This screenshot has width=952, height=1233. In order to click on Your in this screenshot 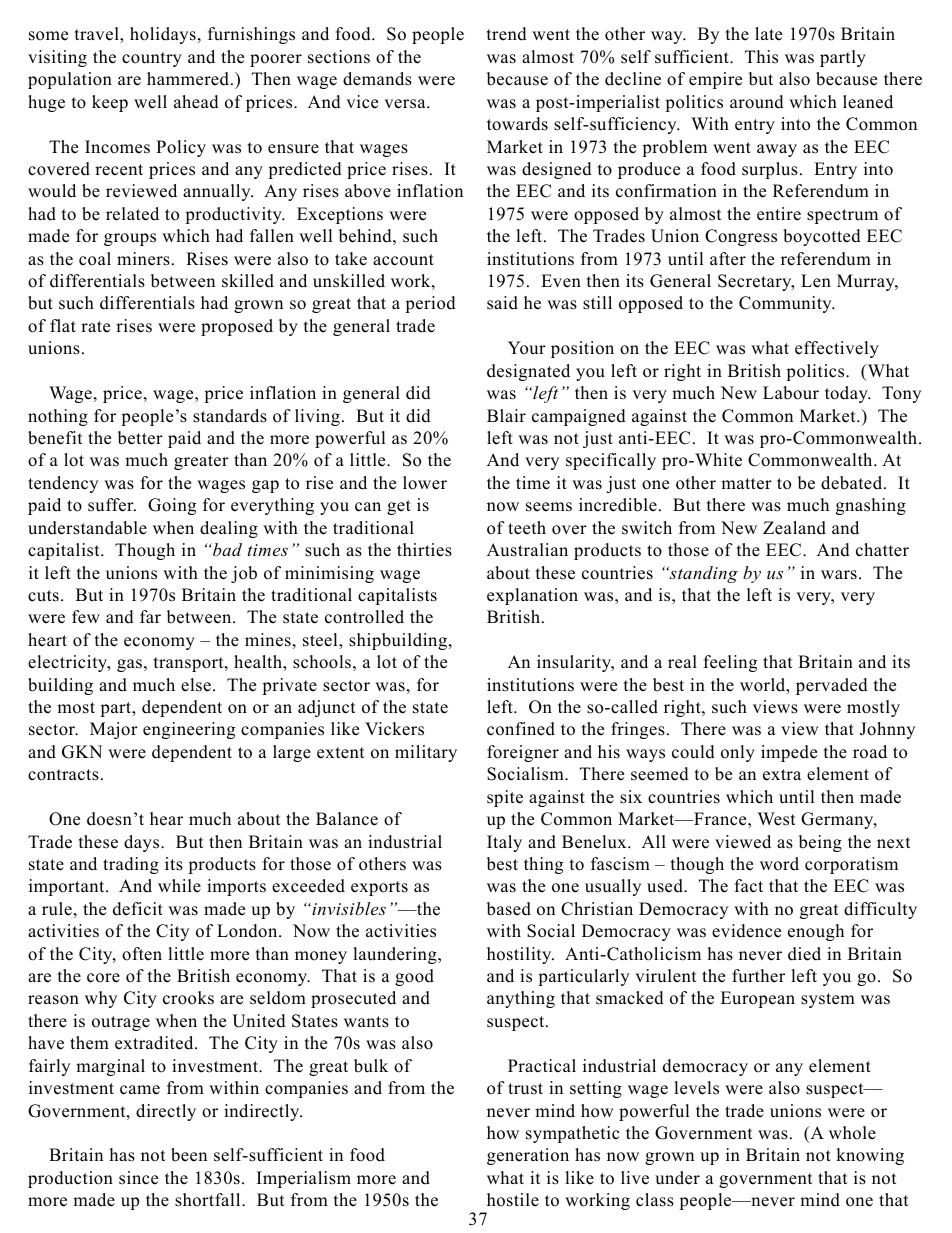, I will do `click(527, 348)`.
